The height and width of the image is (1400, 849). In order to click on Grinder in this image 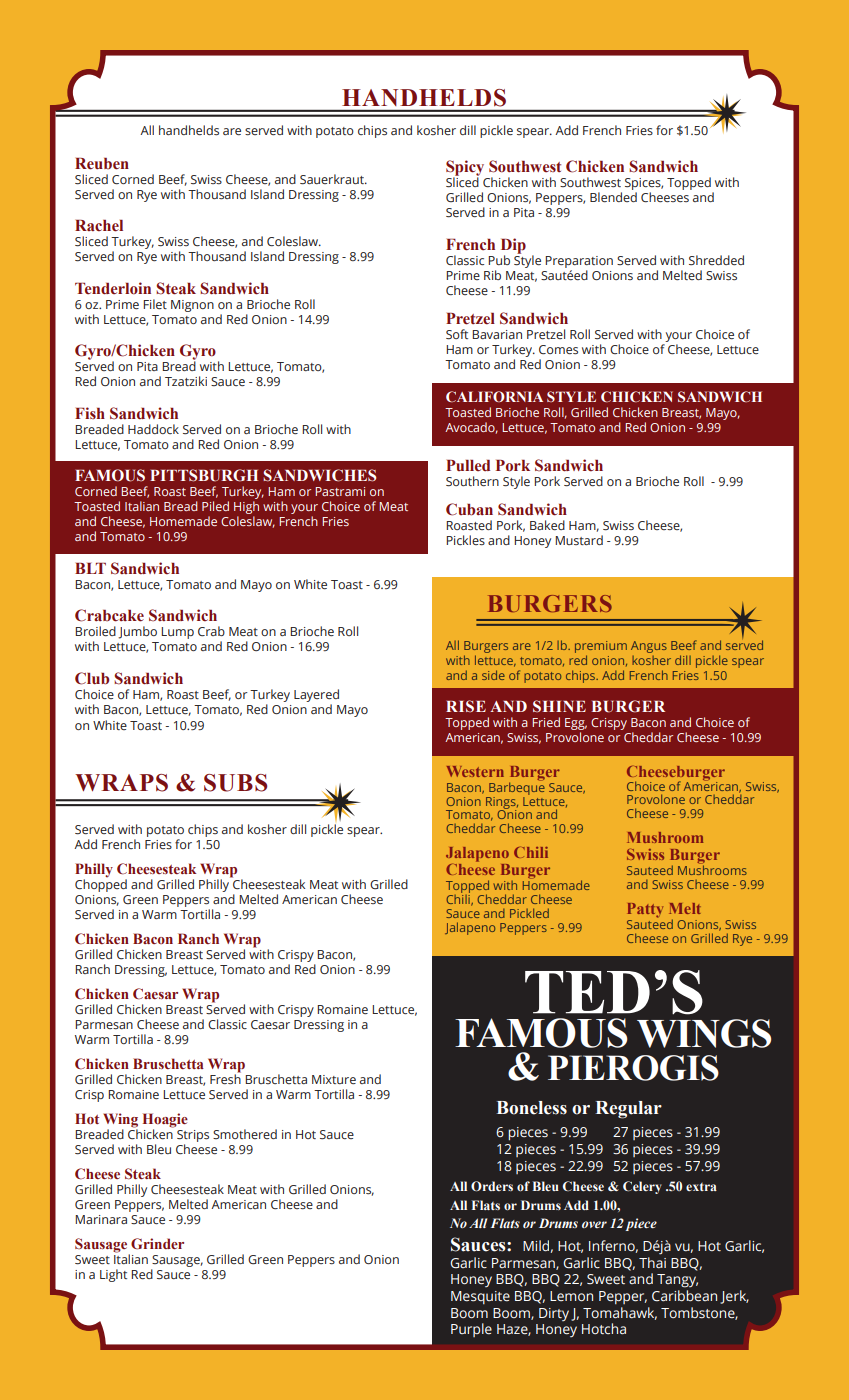, I will do `click(157, 1243)`.
